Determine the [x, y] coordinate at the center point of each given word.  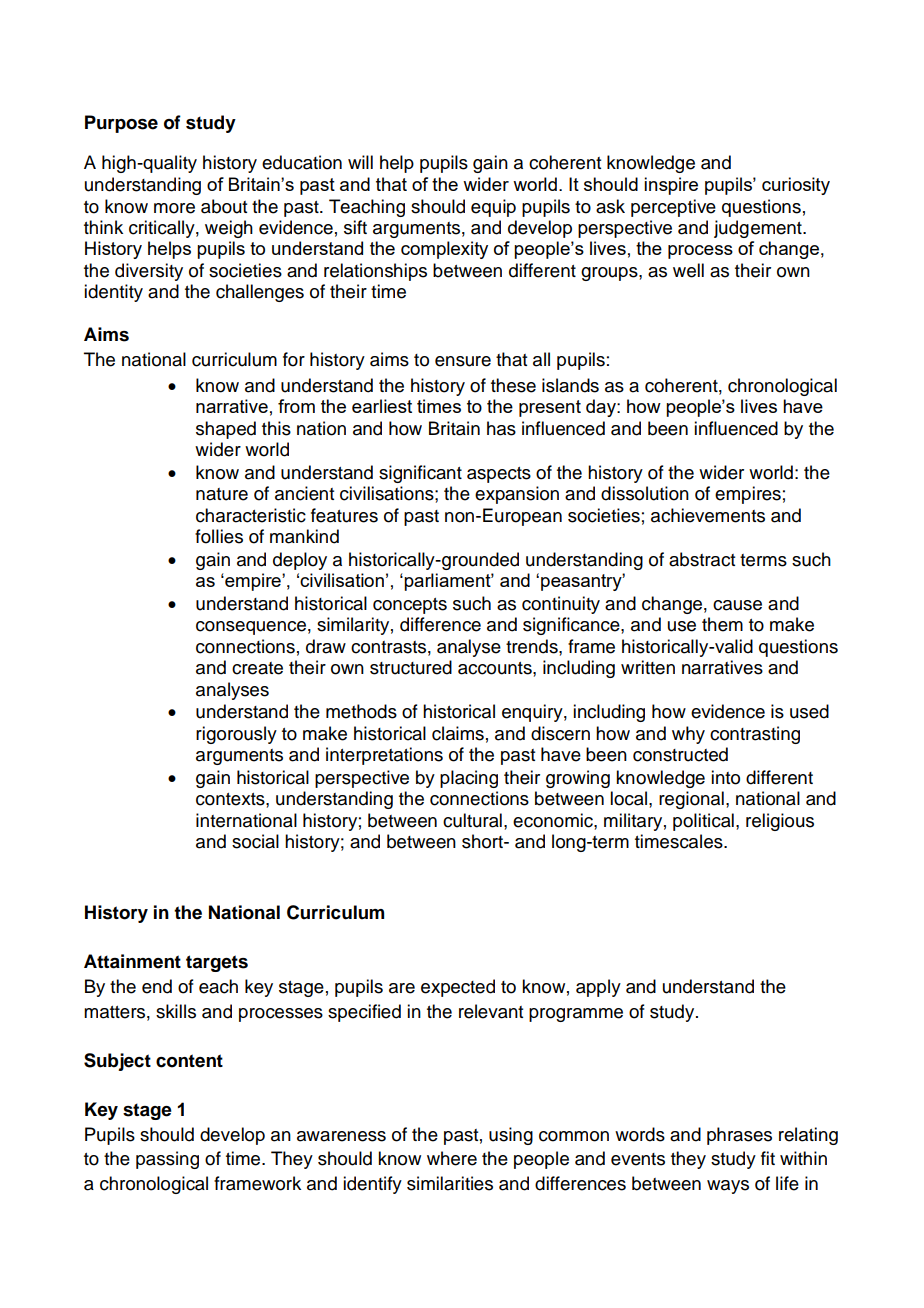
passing [167, 1160]
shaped [226, 430]
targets [217, 963]
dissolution [645, 493]
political [703, 822]
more [174, 208]
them [722, 624]
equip [493, 208]
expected [458, 988]
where [452, 1158]
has [501, 428]
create [257, 668]
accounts [496, 668]
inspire [671, 186]
